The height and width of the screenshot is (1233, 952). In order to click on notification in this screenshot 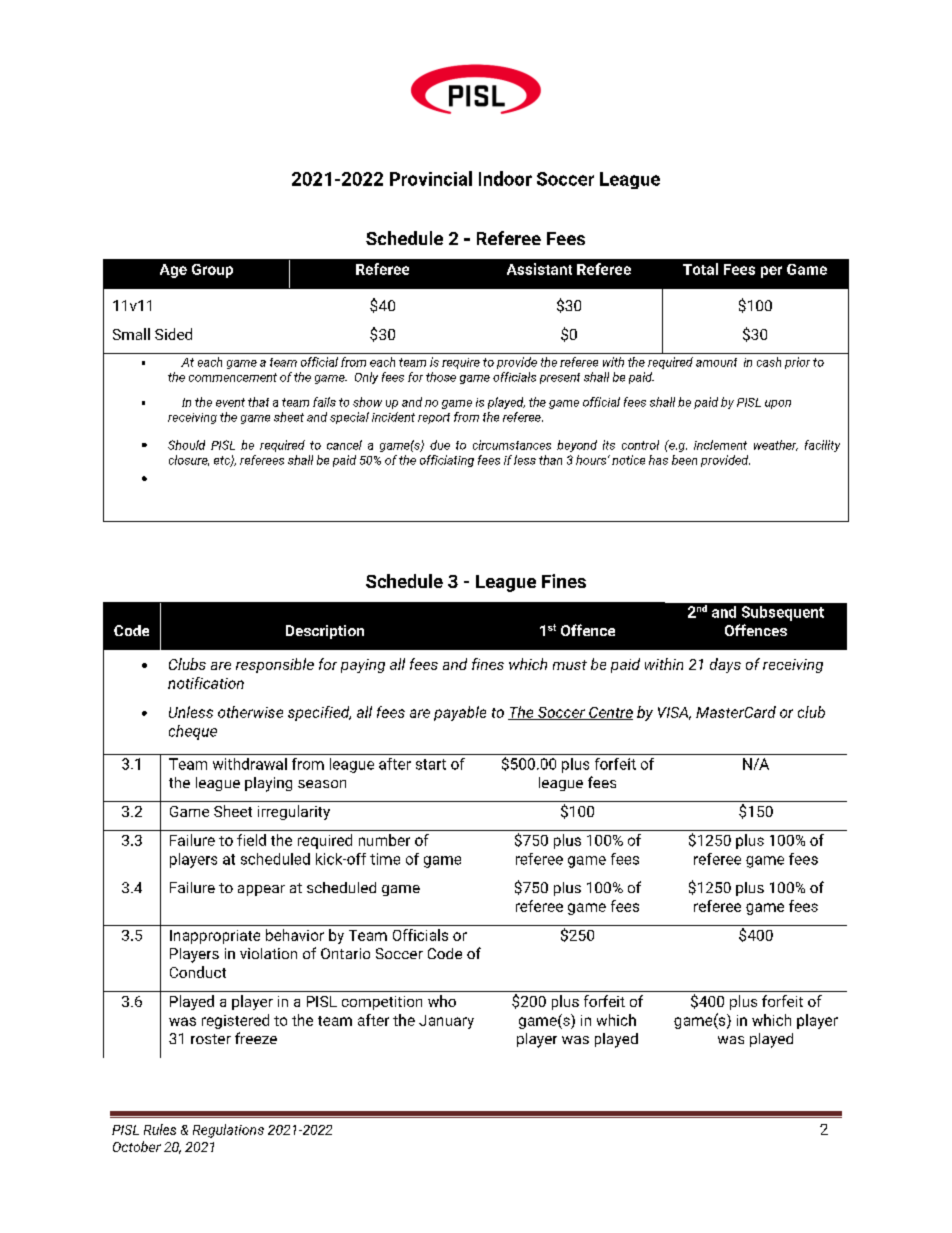, I will do `click(206, 683)`.
